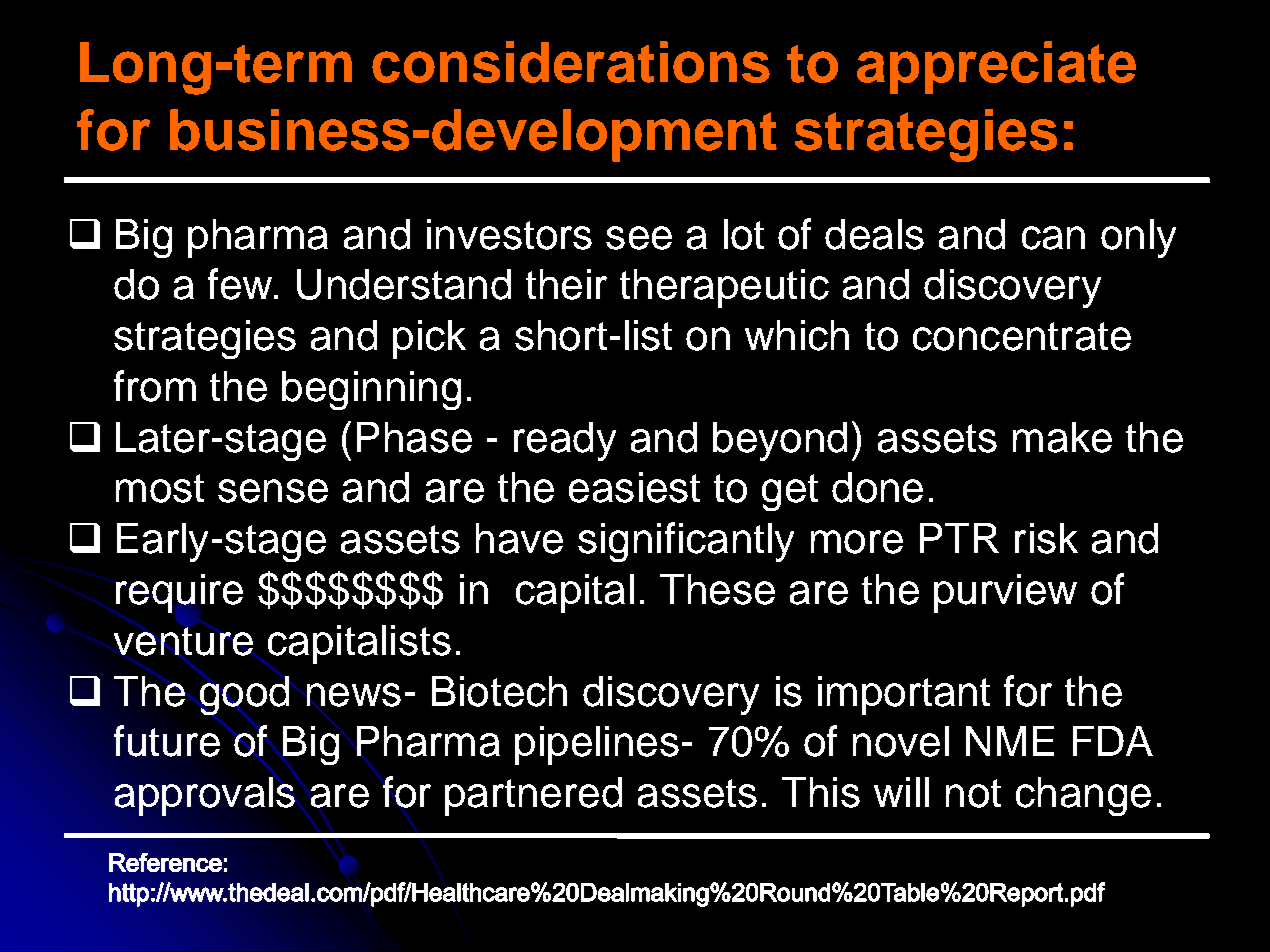  Describe the element at coordinates (1062, 437) in the image. I see `make` at that location.
